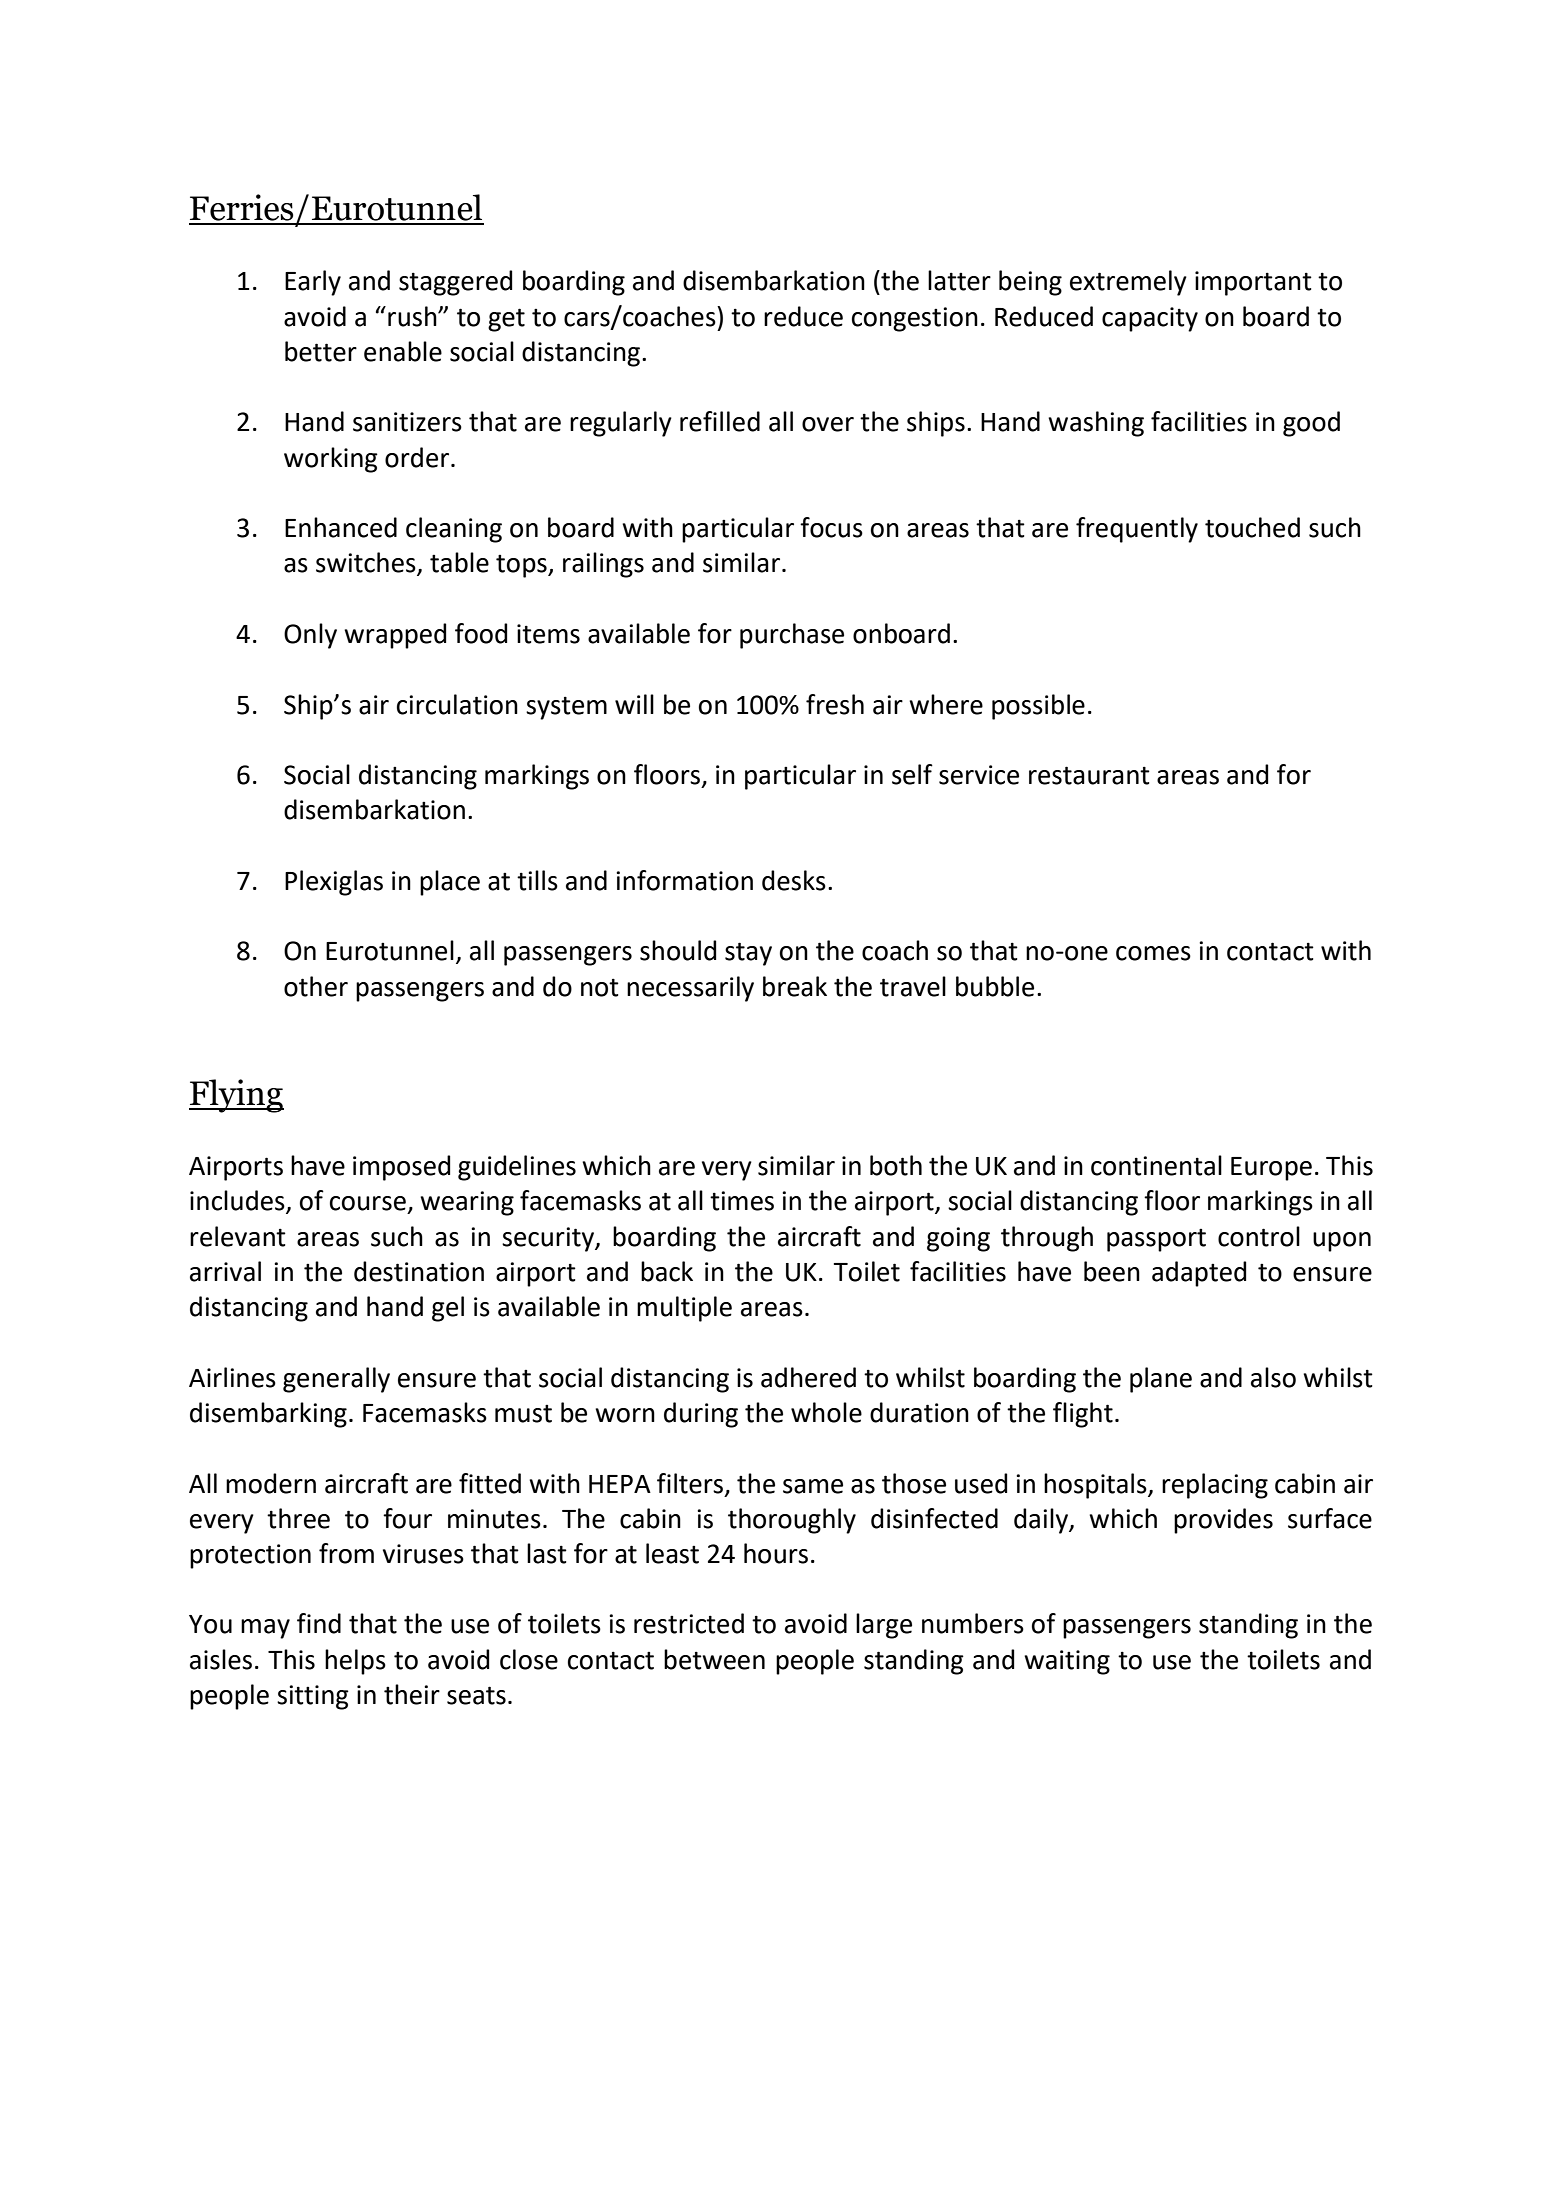 Image resolution: width=1562 pixels, height=2210 pixels. Describe the element at coordinates (316, 986) in the screenshot. I see `other` at that location.
